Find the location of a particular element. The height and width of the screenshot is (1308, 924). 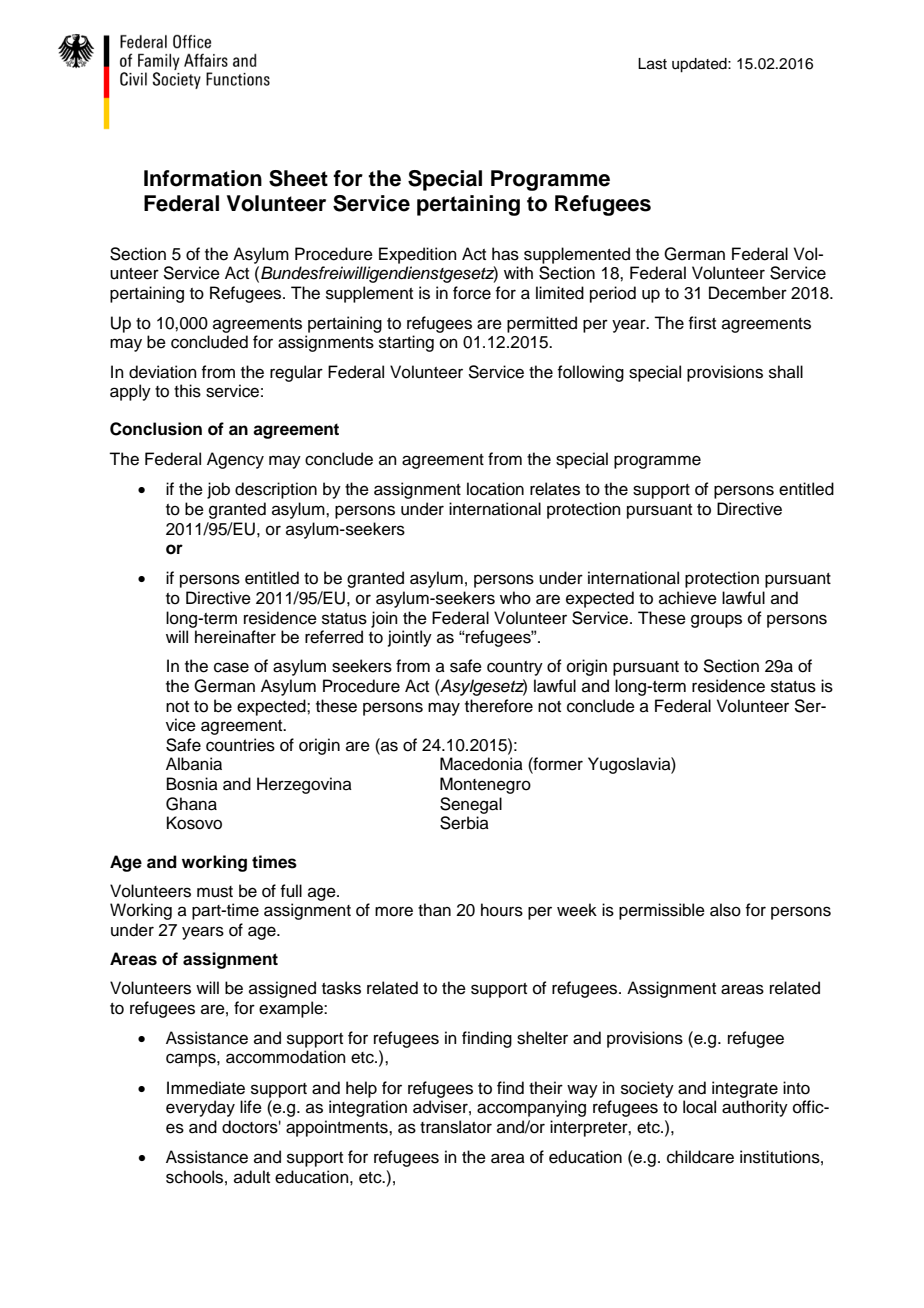

must is located at coordinates (215, 892).
